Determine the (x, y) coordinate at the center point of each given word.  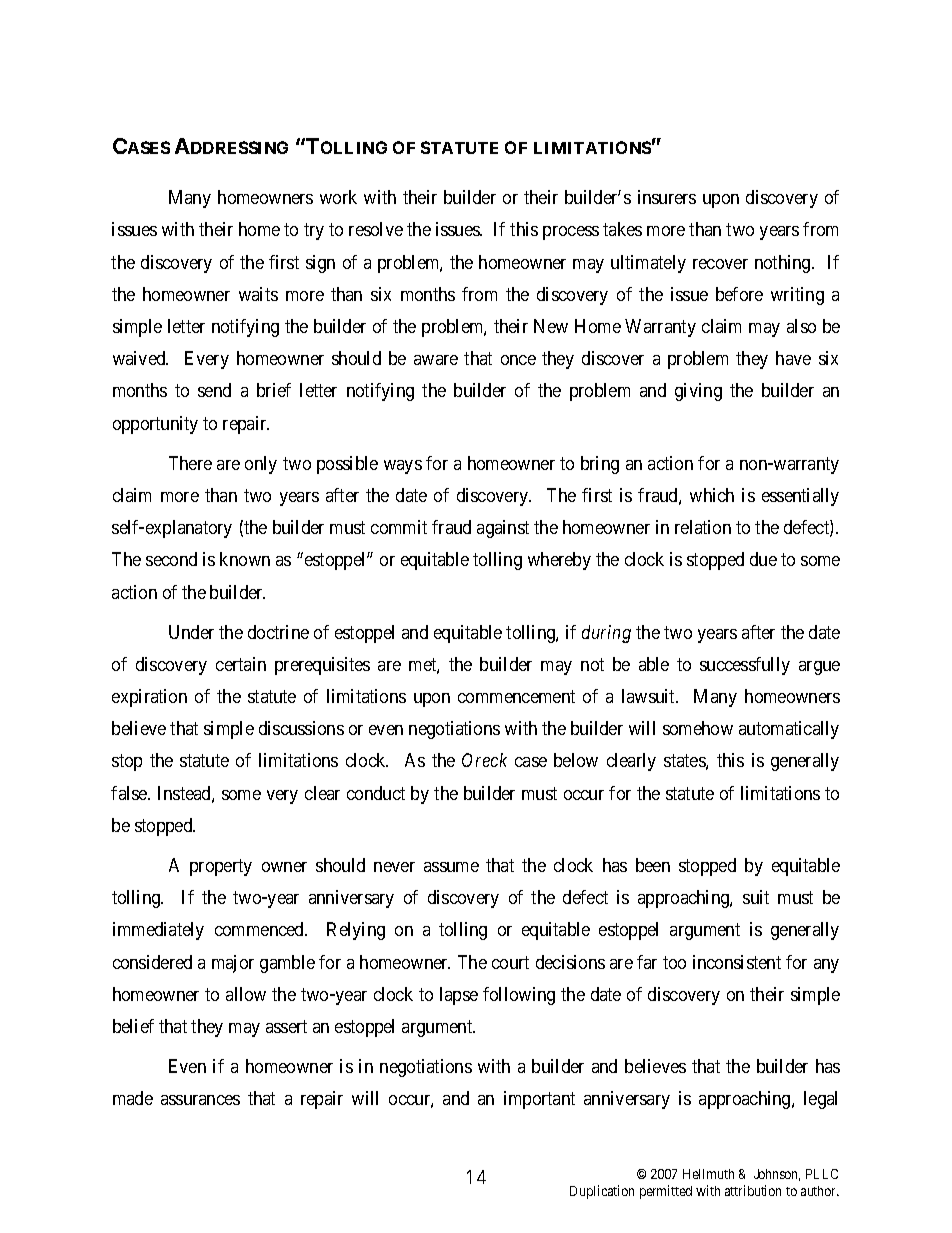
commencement (516, 696)
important (539, 1100)
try (314, 232)
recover (720, 264)
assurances (200, 1100)
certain (241, 664)
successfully (745, 666)
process (571, 233)
